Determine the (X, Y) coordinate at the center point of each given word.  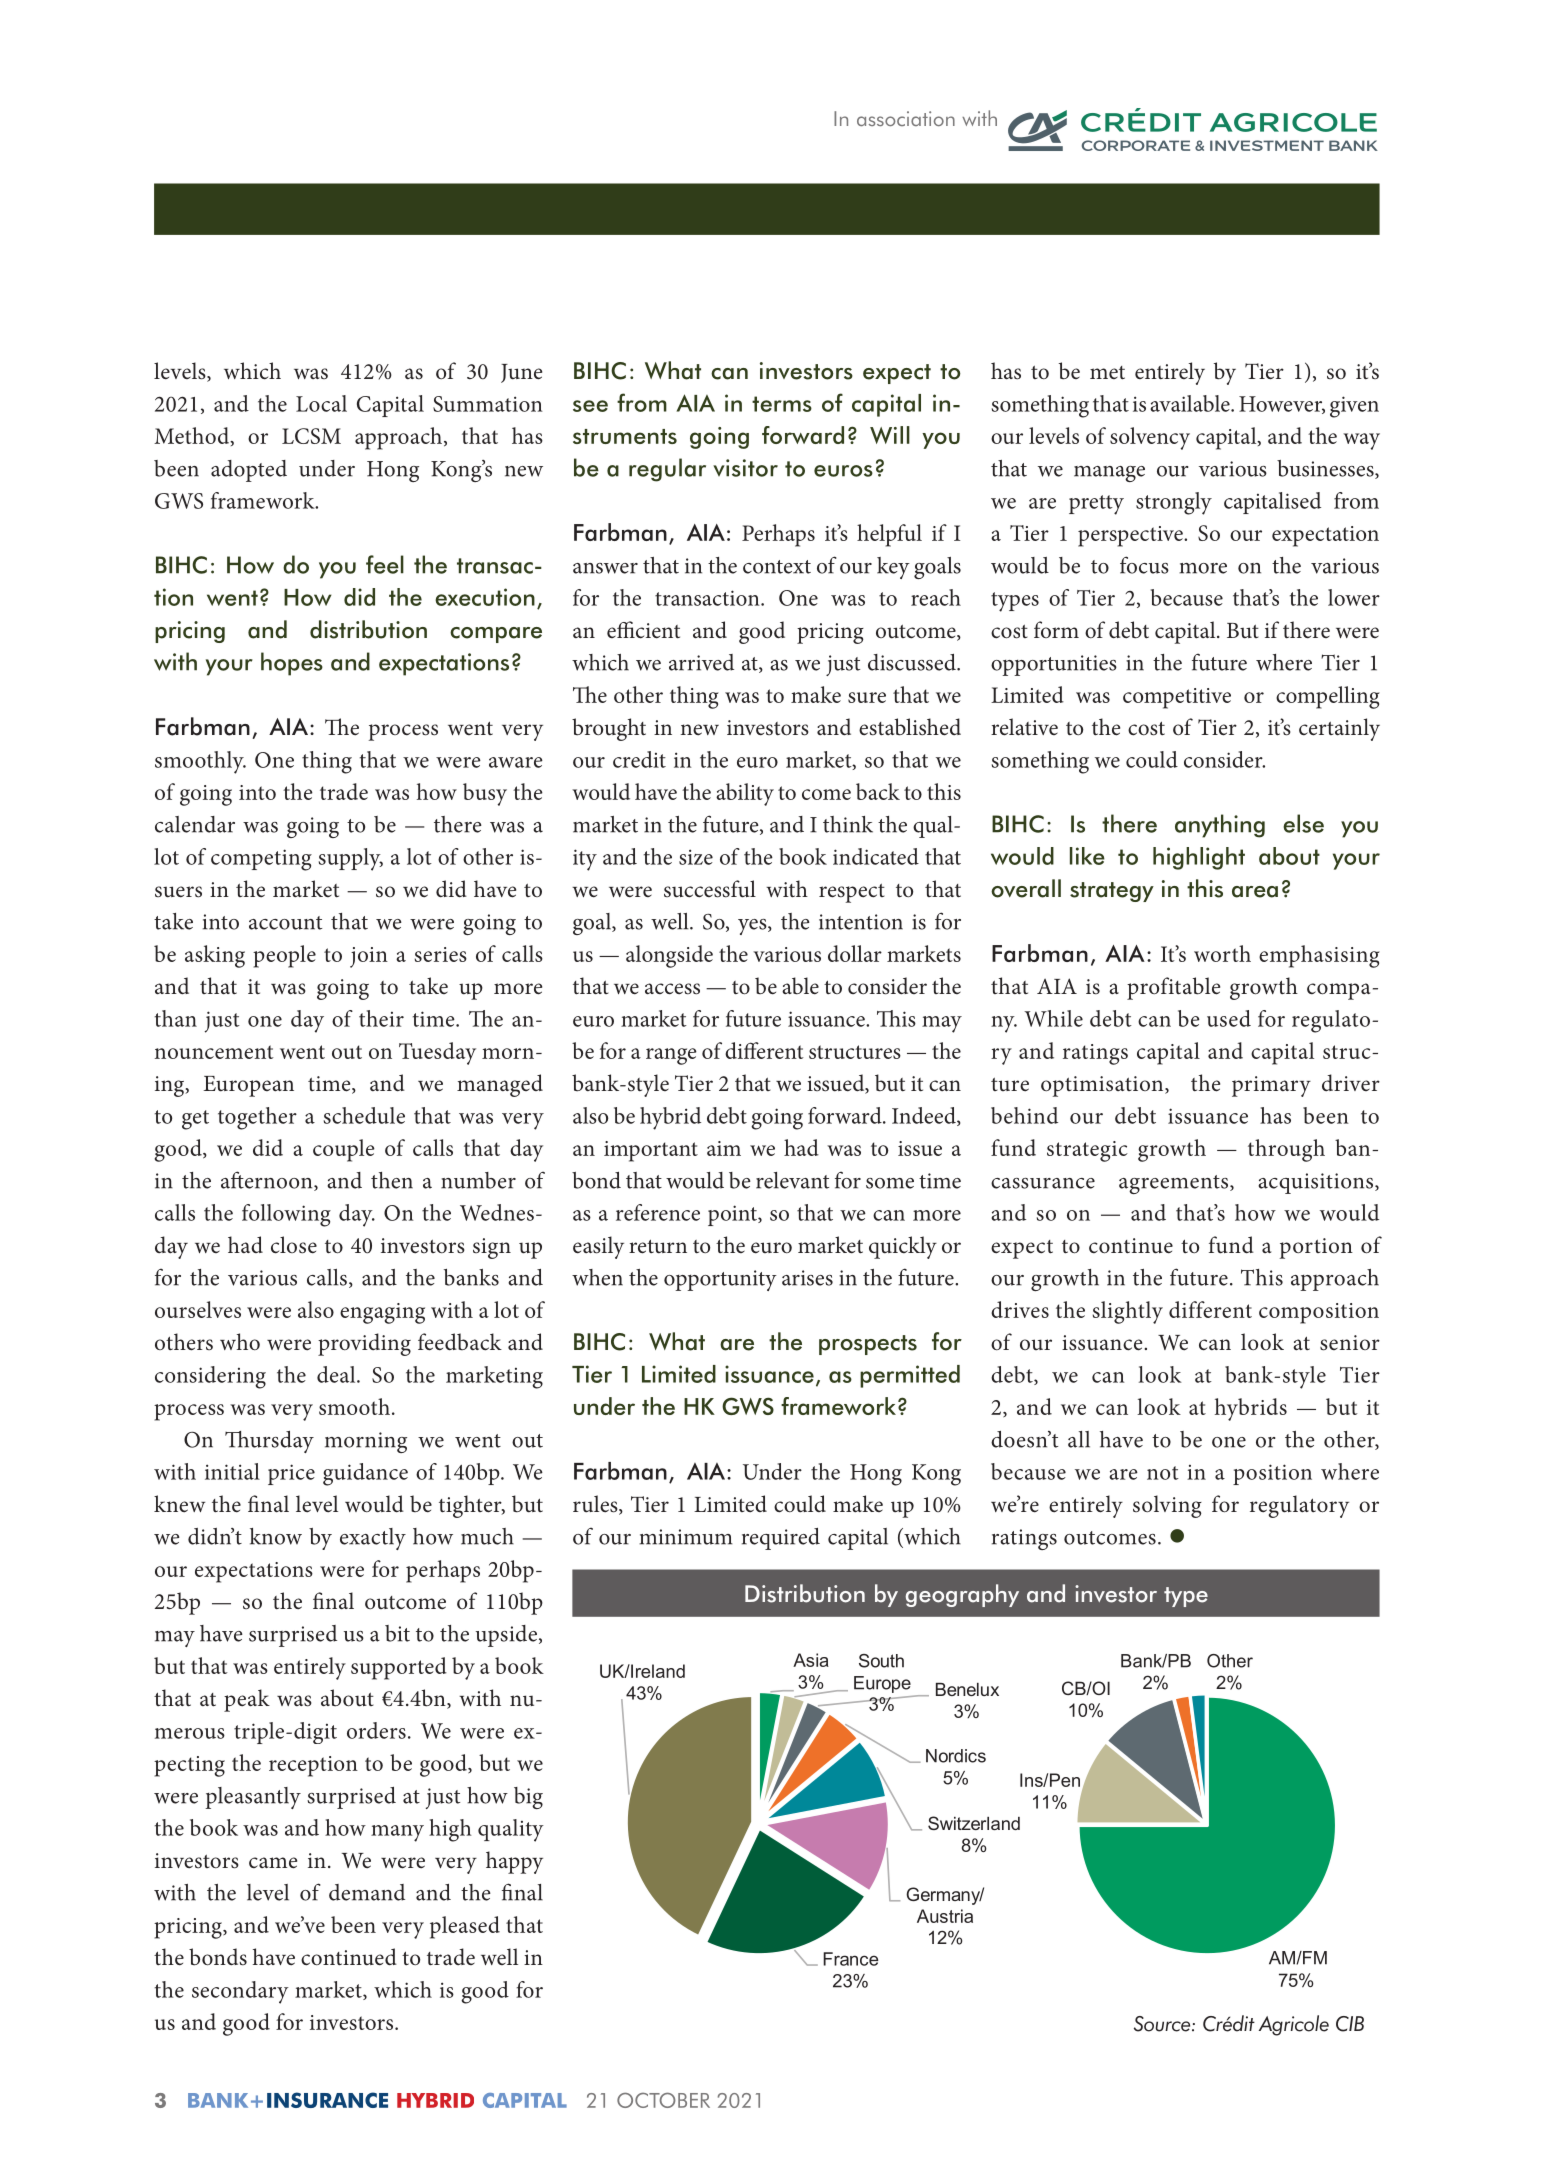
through (1286, 1150)
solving (1167, 1506)
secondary (240, 1992)
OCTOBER (663, 2100)
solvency (1150, 438)
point (733, 1215)
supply (351, 859)
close (294, 1245)
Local (321, 403)
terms (782, 404)
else (1303, 823)
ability (745, 794)
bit (397, 1633)
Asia (811, 1660)
